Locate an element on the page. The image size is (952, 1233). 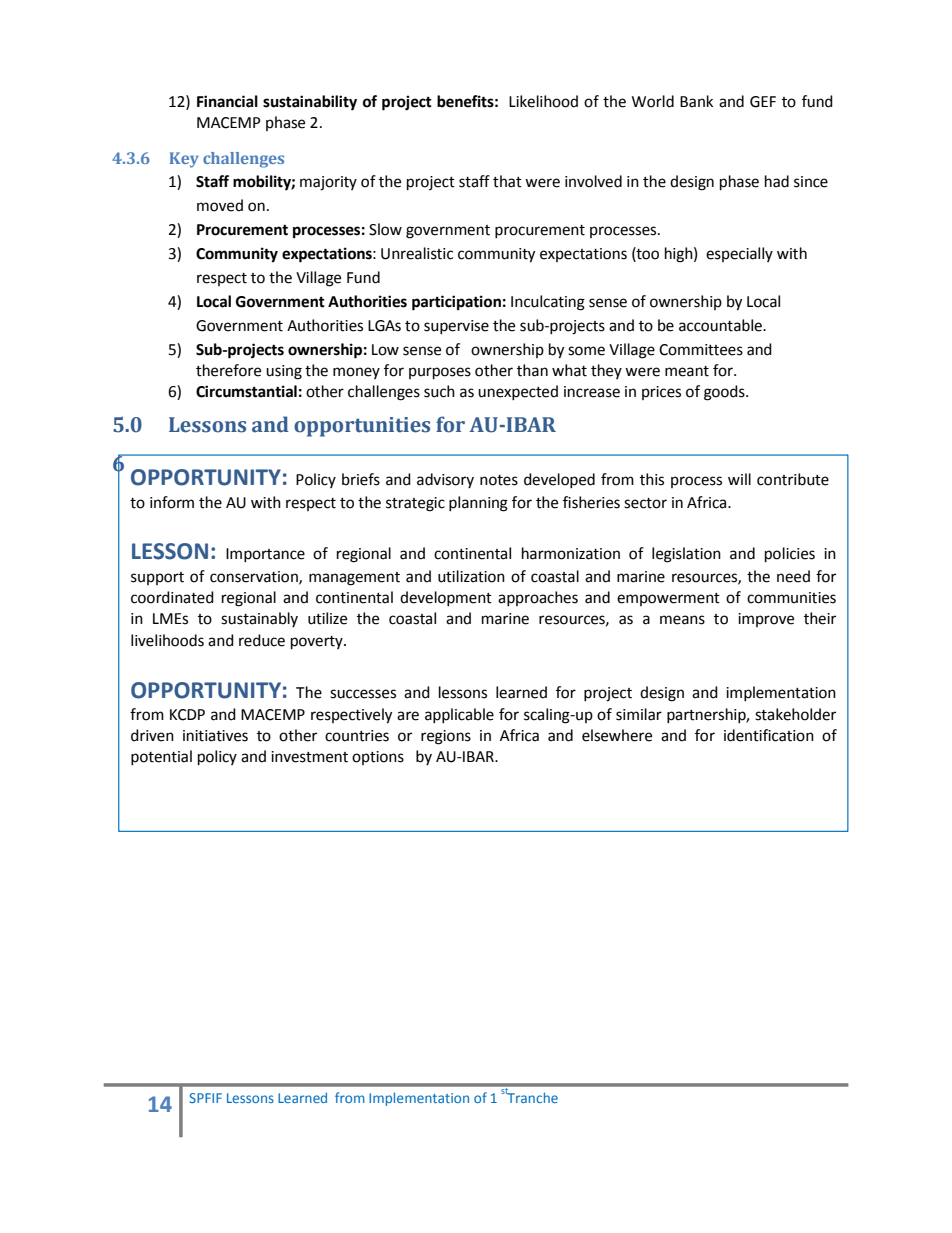
potential is located at coordinates (161, 757).
